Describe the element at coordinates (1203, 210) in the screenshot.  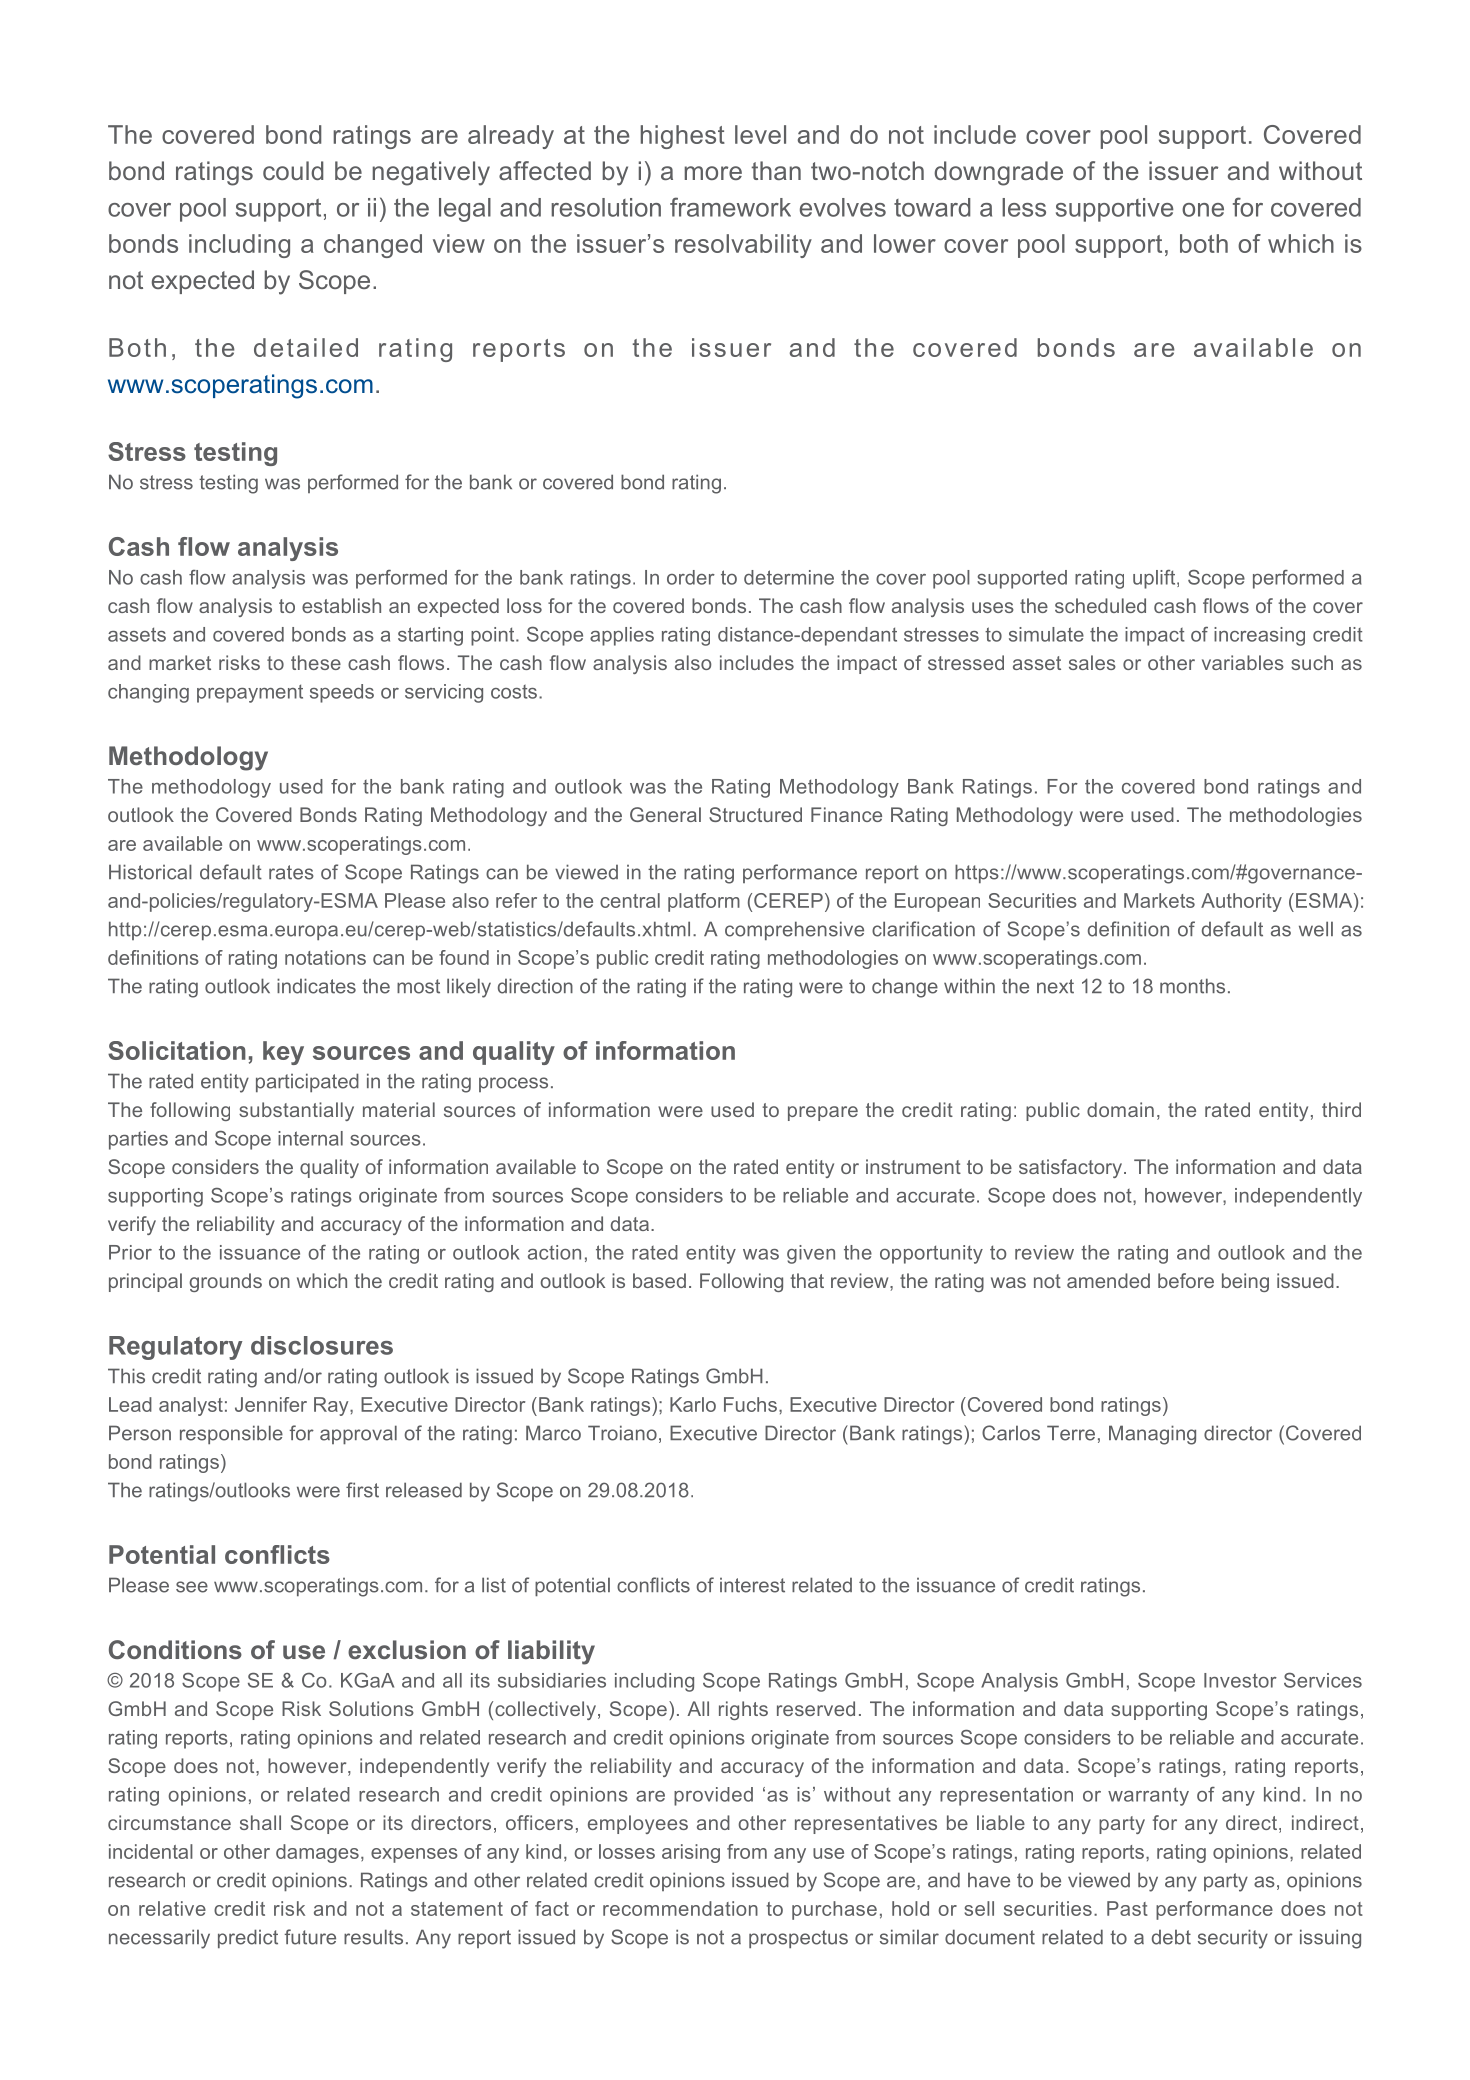
I see `one` at that location.
